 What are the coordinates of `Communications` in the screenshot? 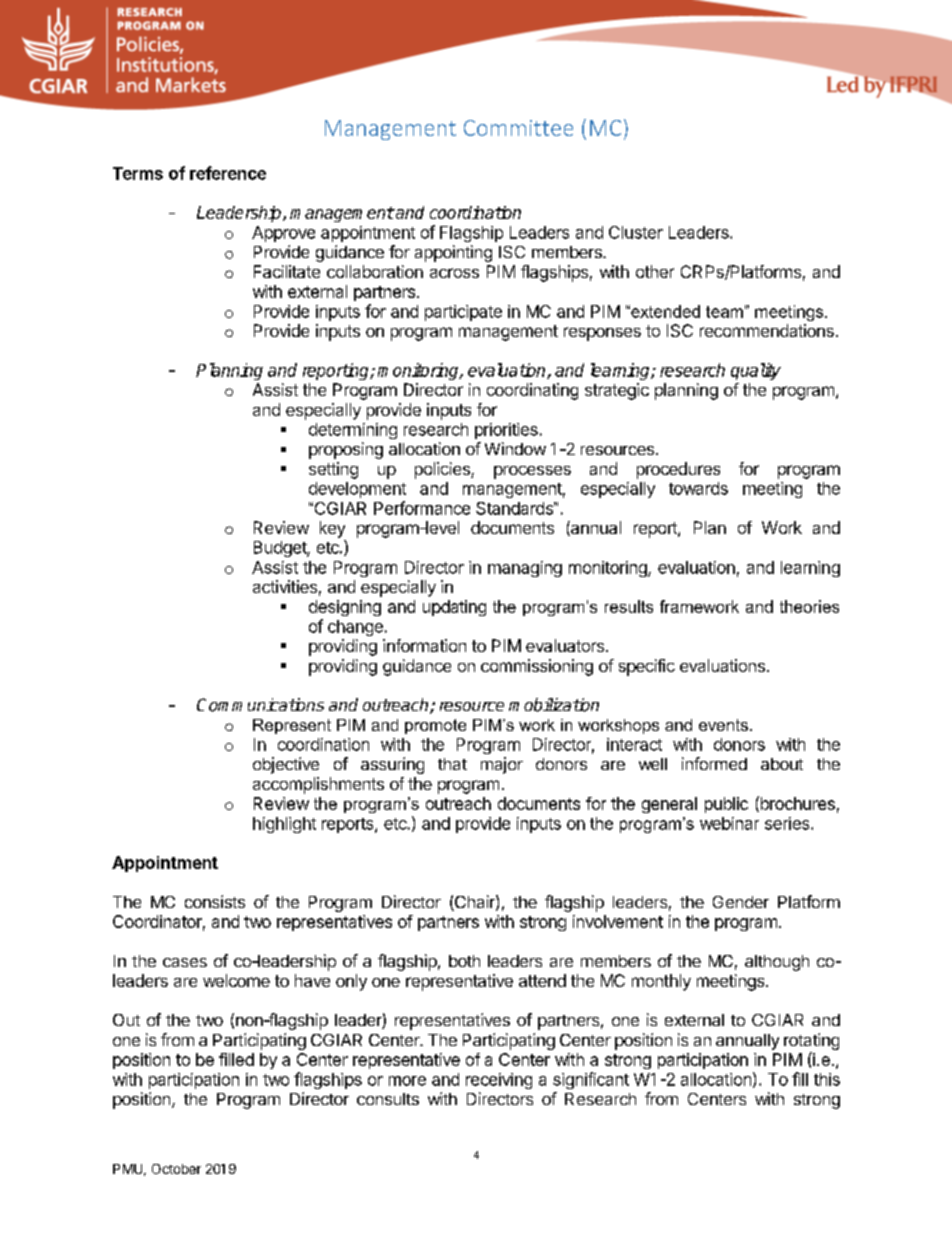 It's located at (260, 705).
